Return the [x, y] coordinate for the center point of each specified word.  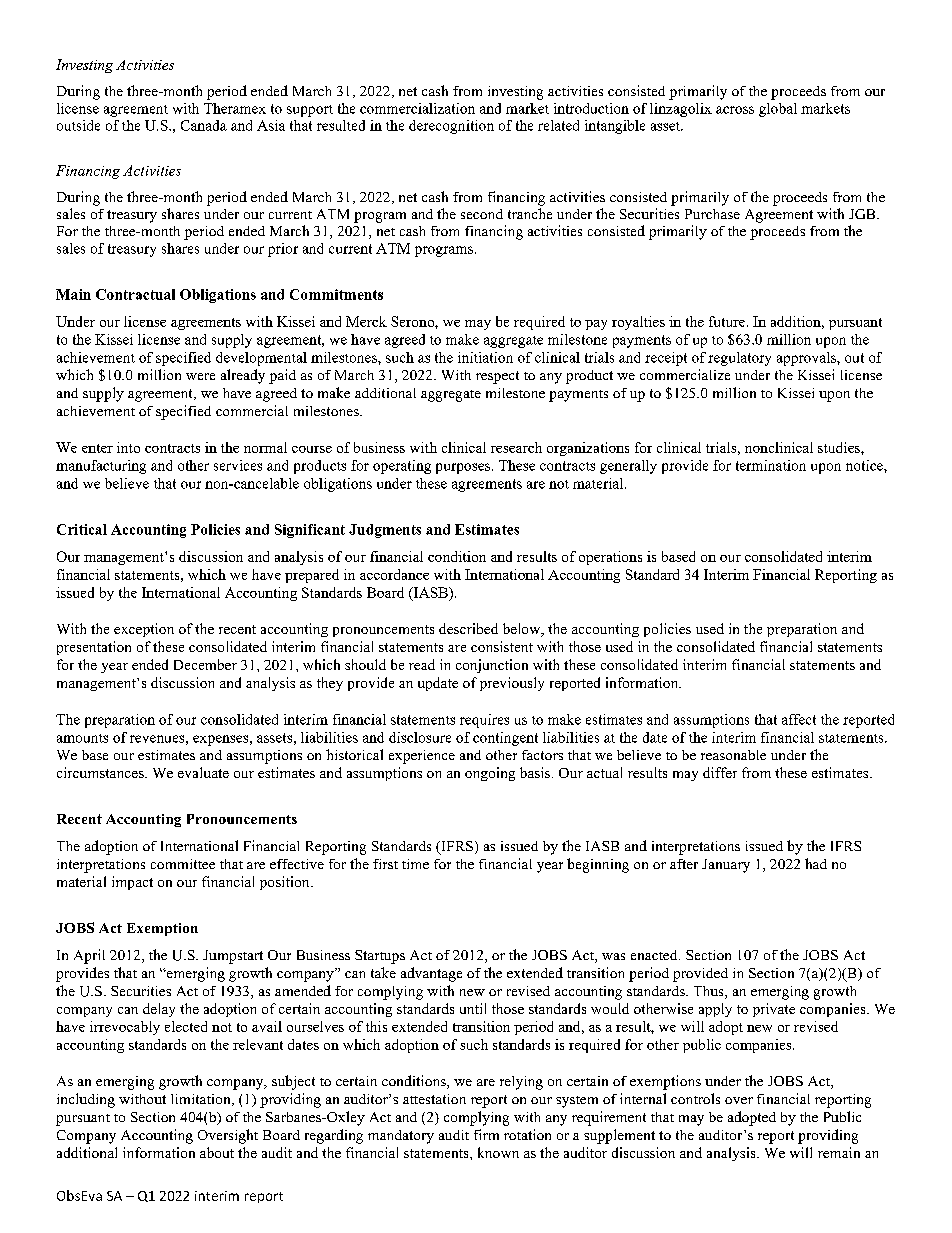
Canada [204, 125]
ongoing [490, 774]
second [482, 214]
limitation [202, 1100]
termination [771, 465]
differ [720, 772]
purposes [464, 468]
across [735, 110]
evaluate [203, 772]
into [128, 447]
